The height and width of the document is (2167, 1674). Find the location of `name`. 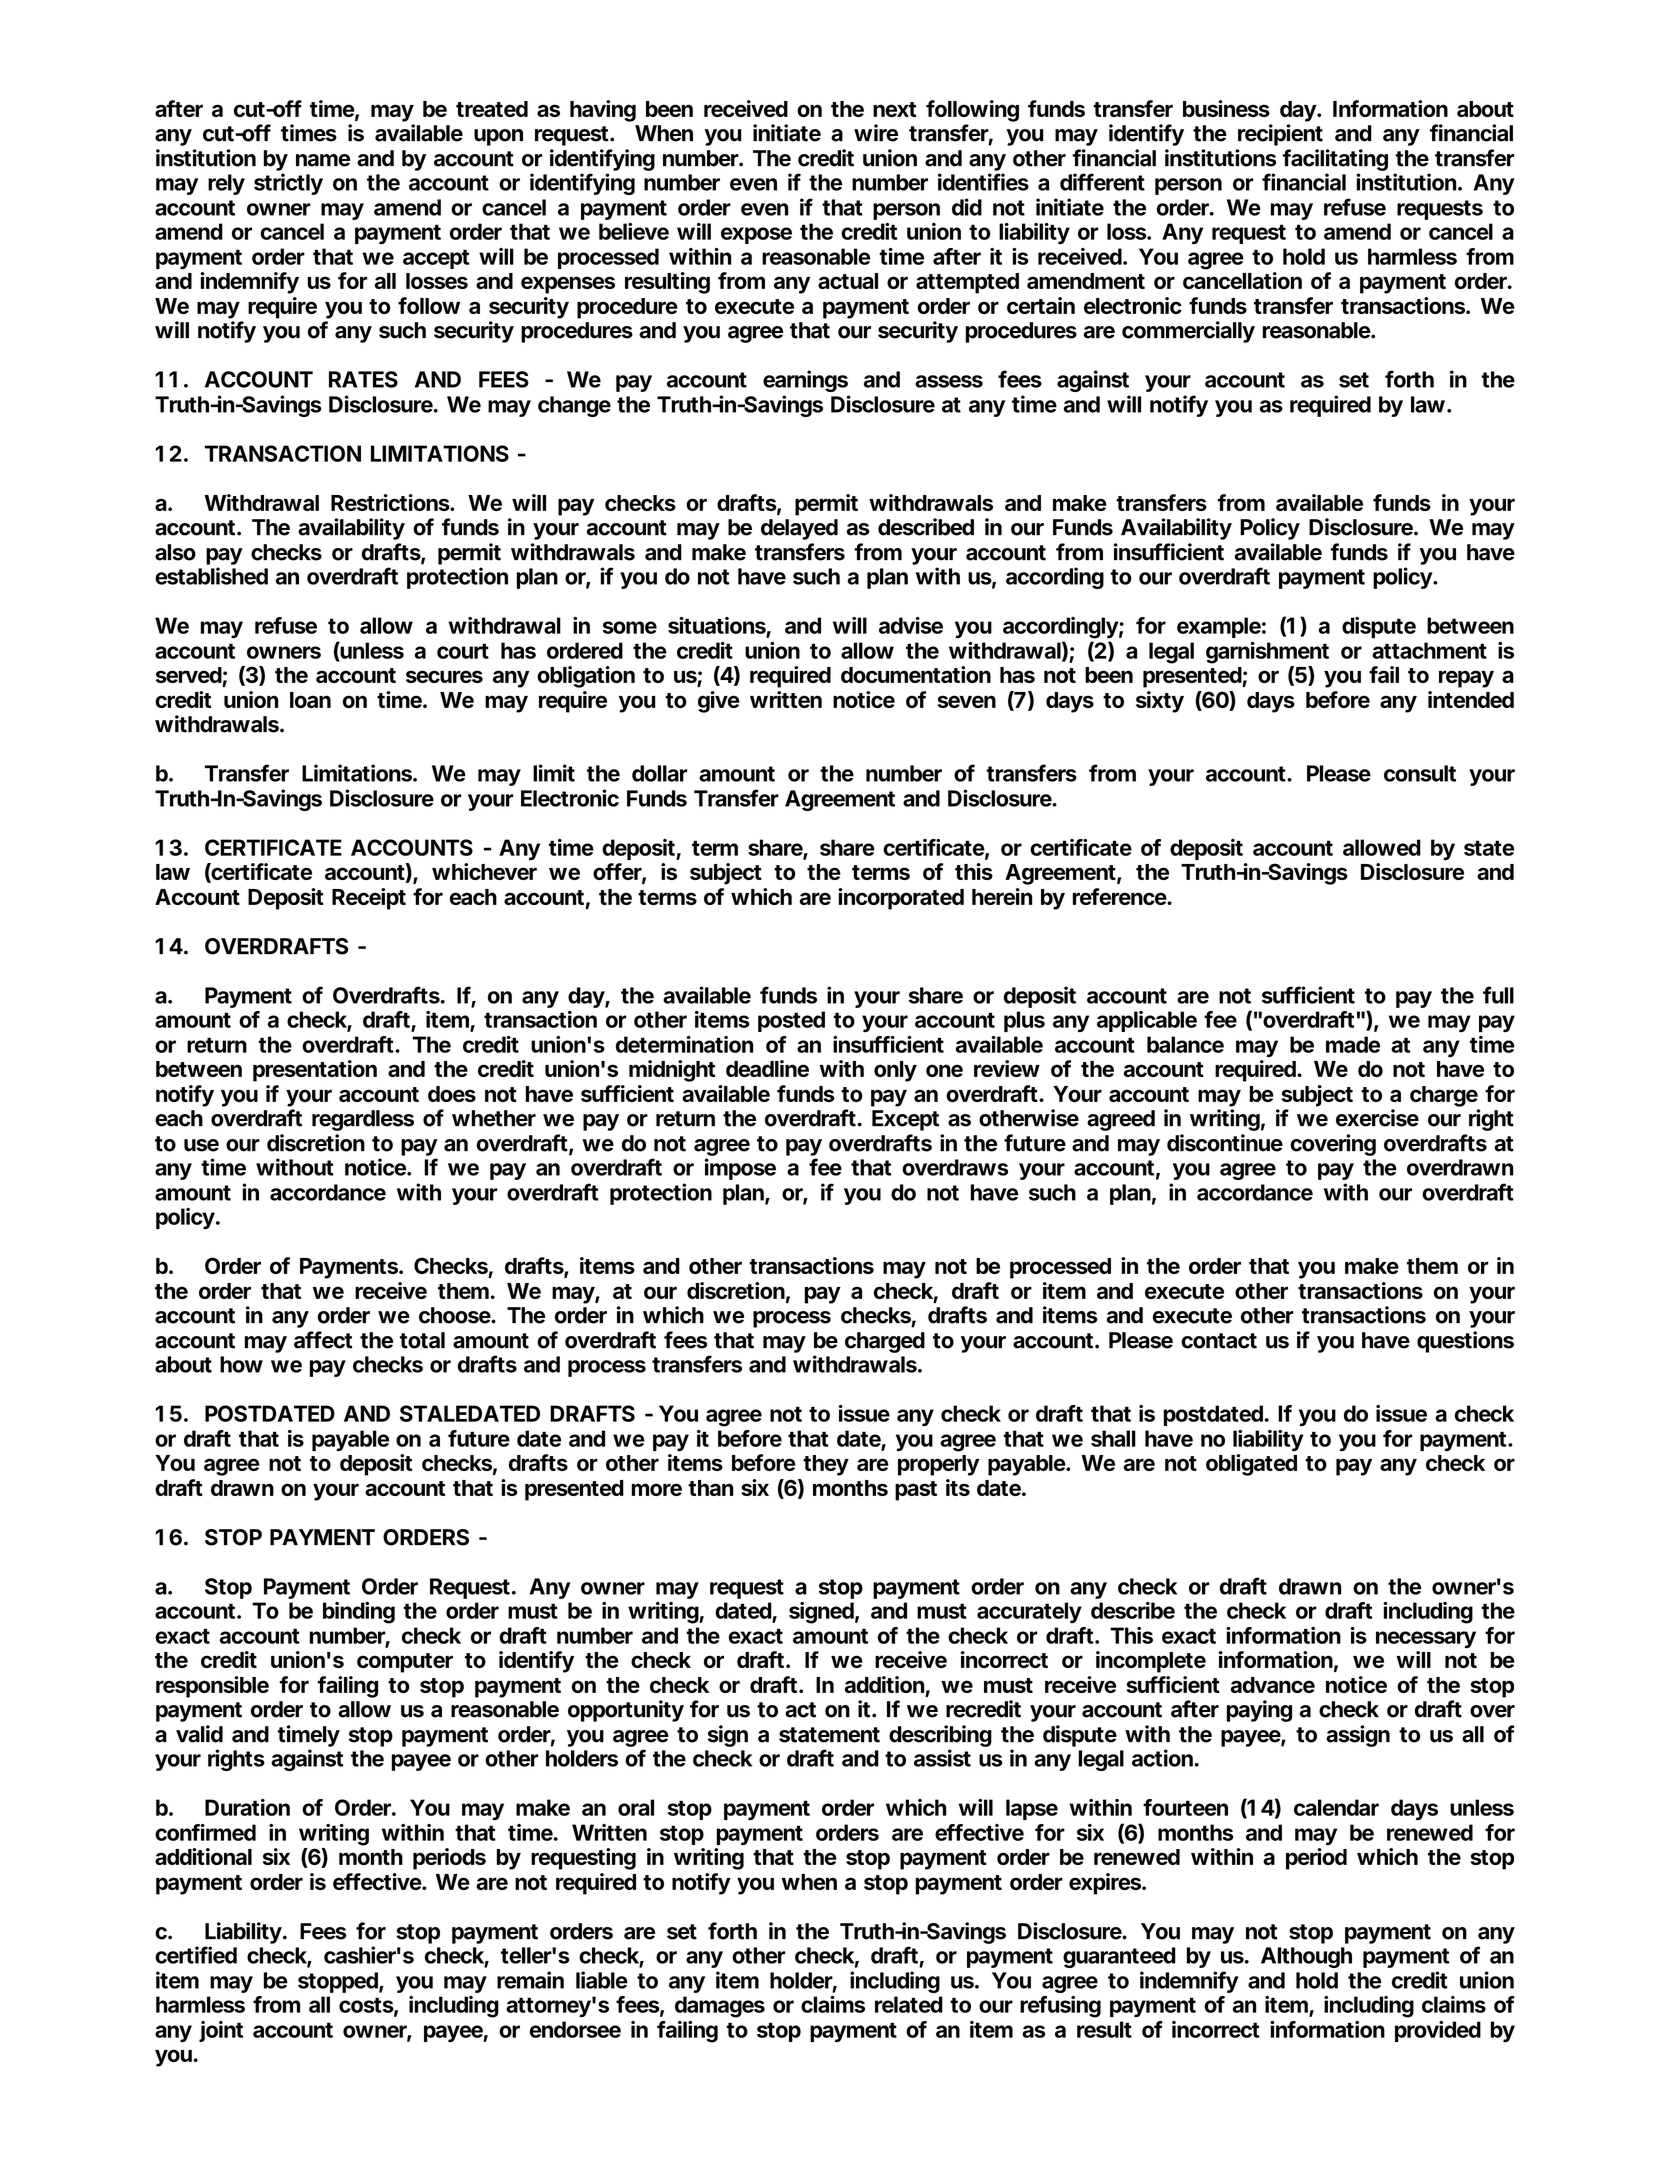

name is located at coordinates (323, 160).
